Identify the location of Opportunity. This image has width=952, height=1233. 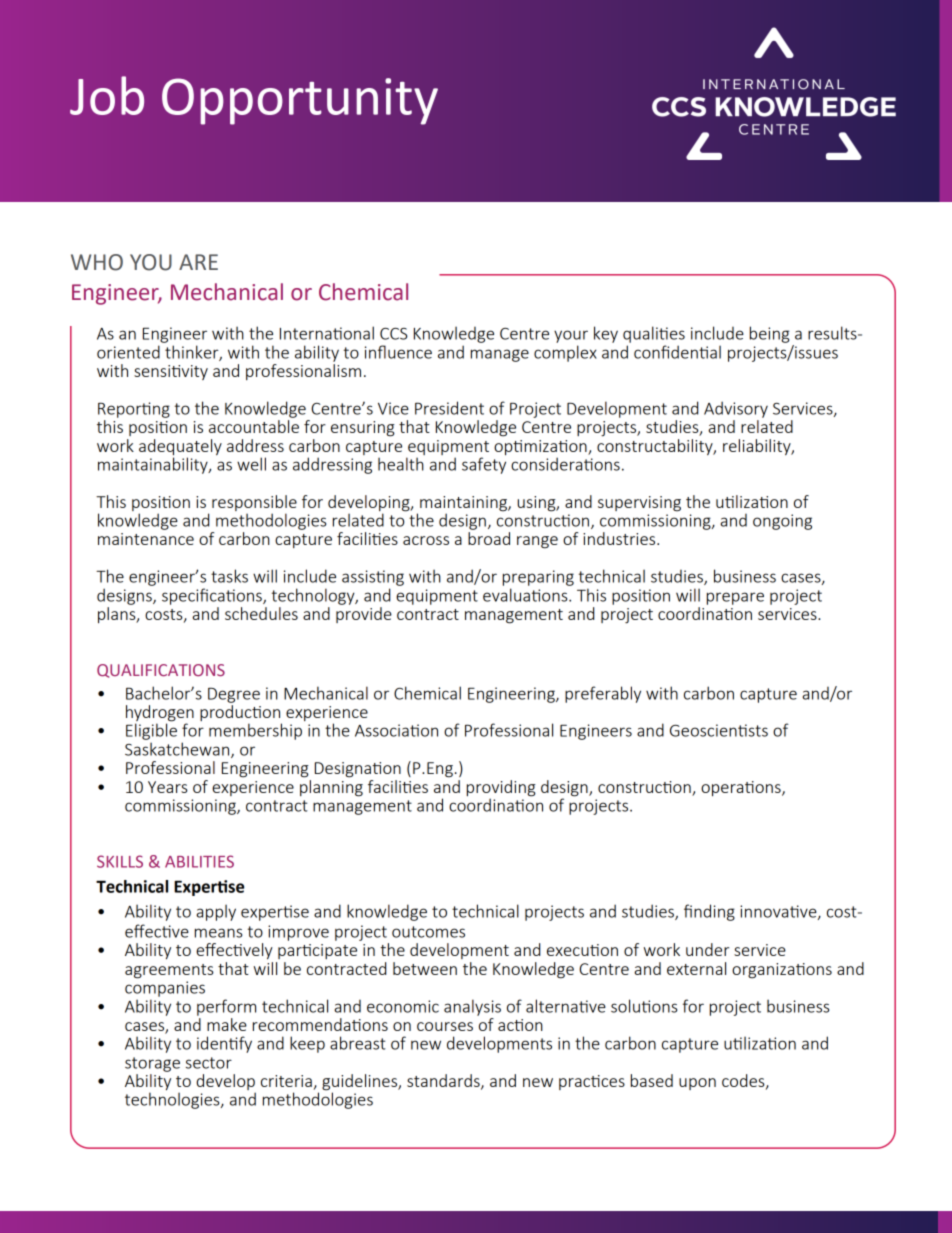
(300, 101).
